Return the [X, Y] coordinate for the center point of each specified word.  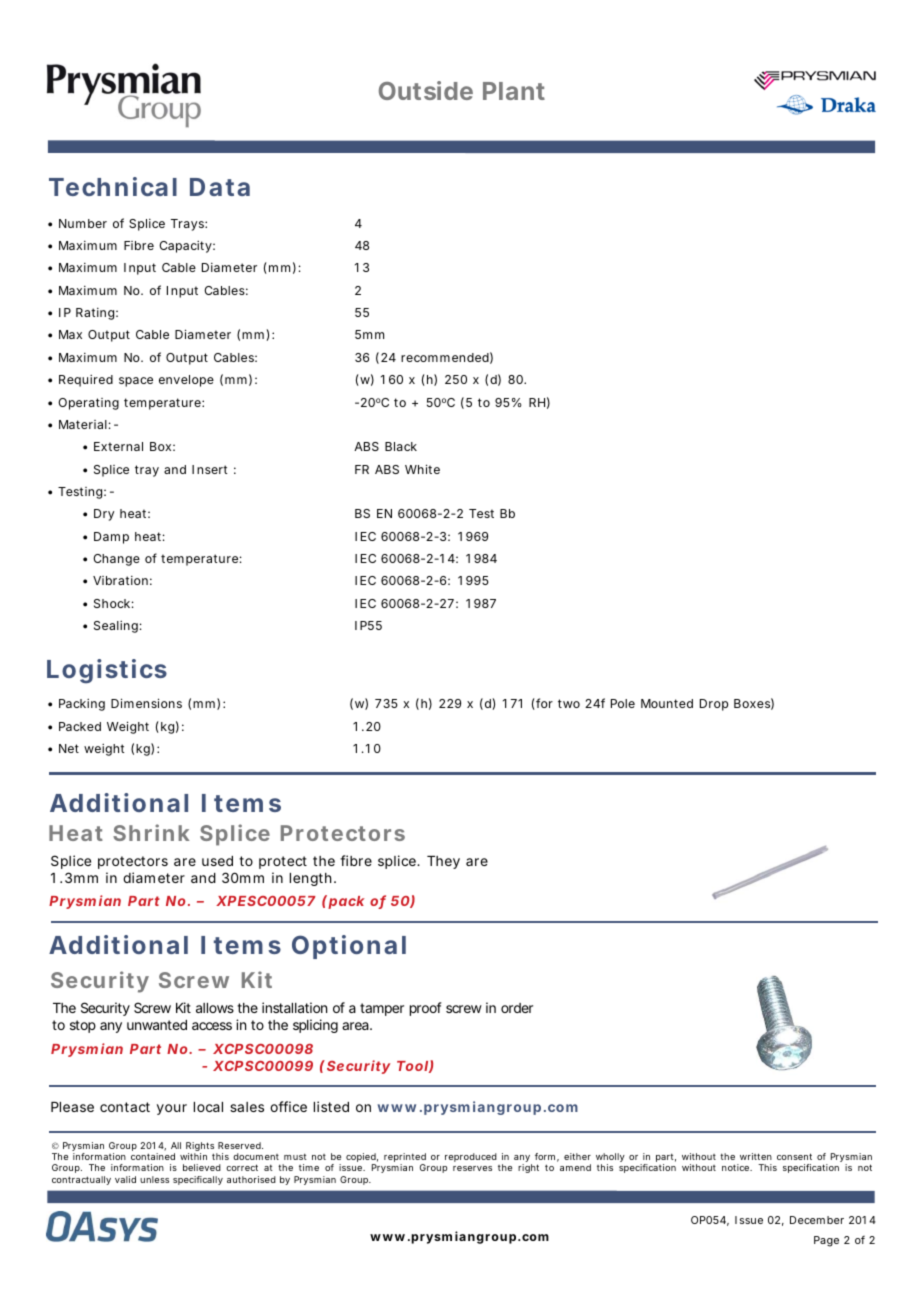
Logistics [107, 671]
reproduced [471, 1157]
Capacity [187, 247]
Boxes [754, 704]
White [422, 469]
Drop [714, 705]
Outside [426, 90]
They [443, 862]
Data [220, 187]
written [756, 1156]
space [136, 382]
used [217, 861]
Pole [623, 703]
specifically [198, 1180]
